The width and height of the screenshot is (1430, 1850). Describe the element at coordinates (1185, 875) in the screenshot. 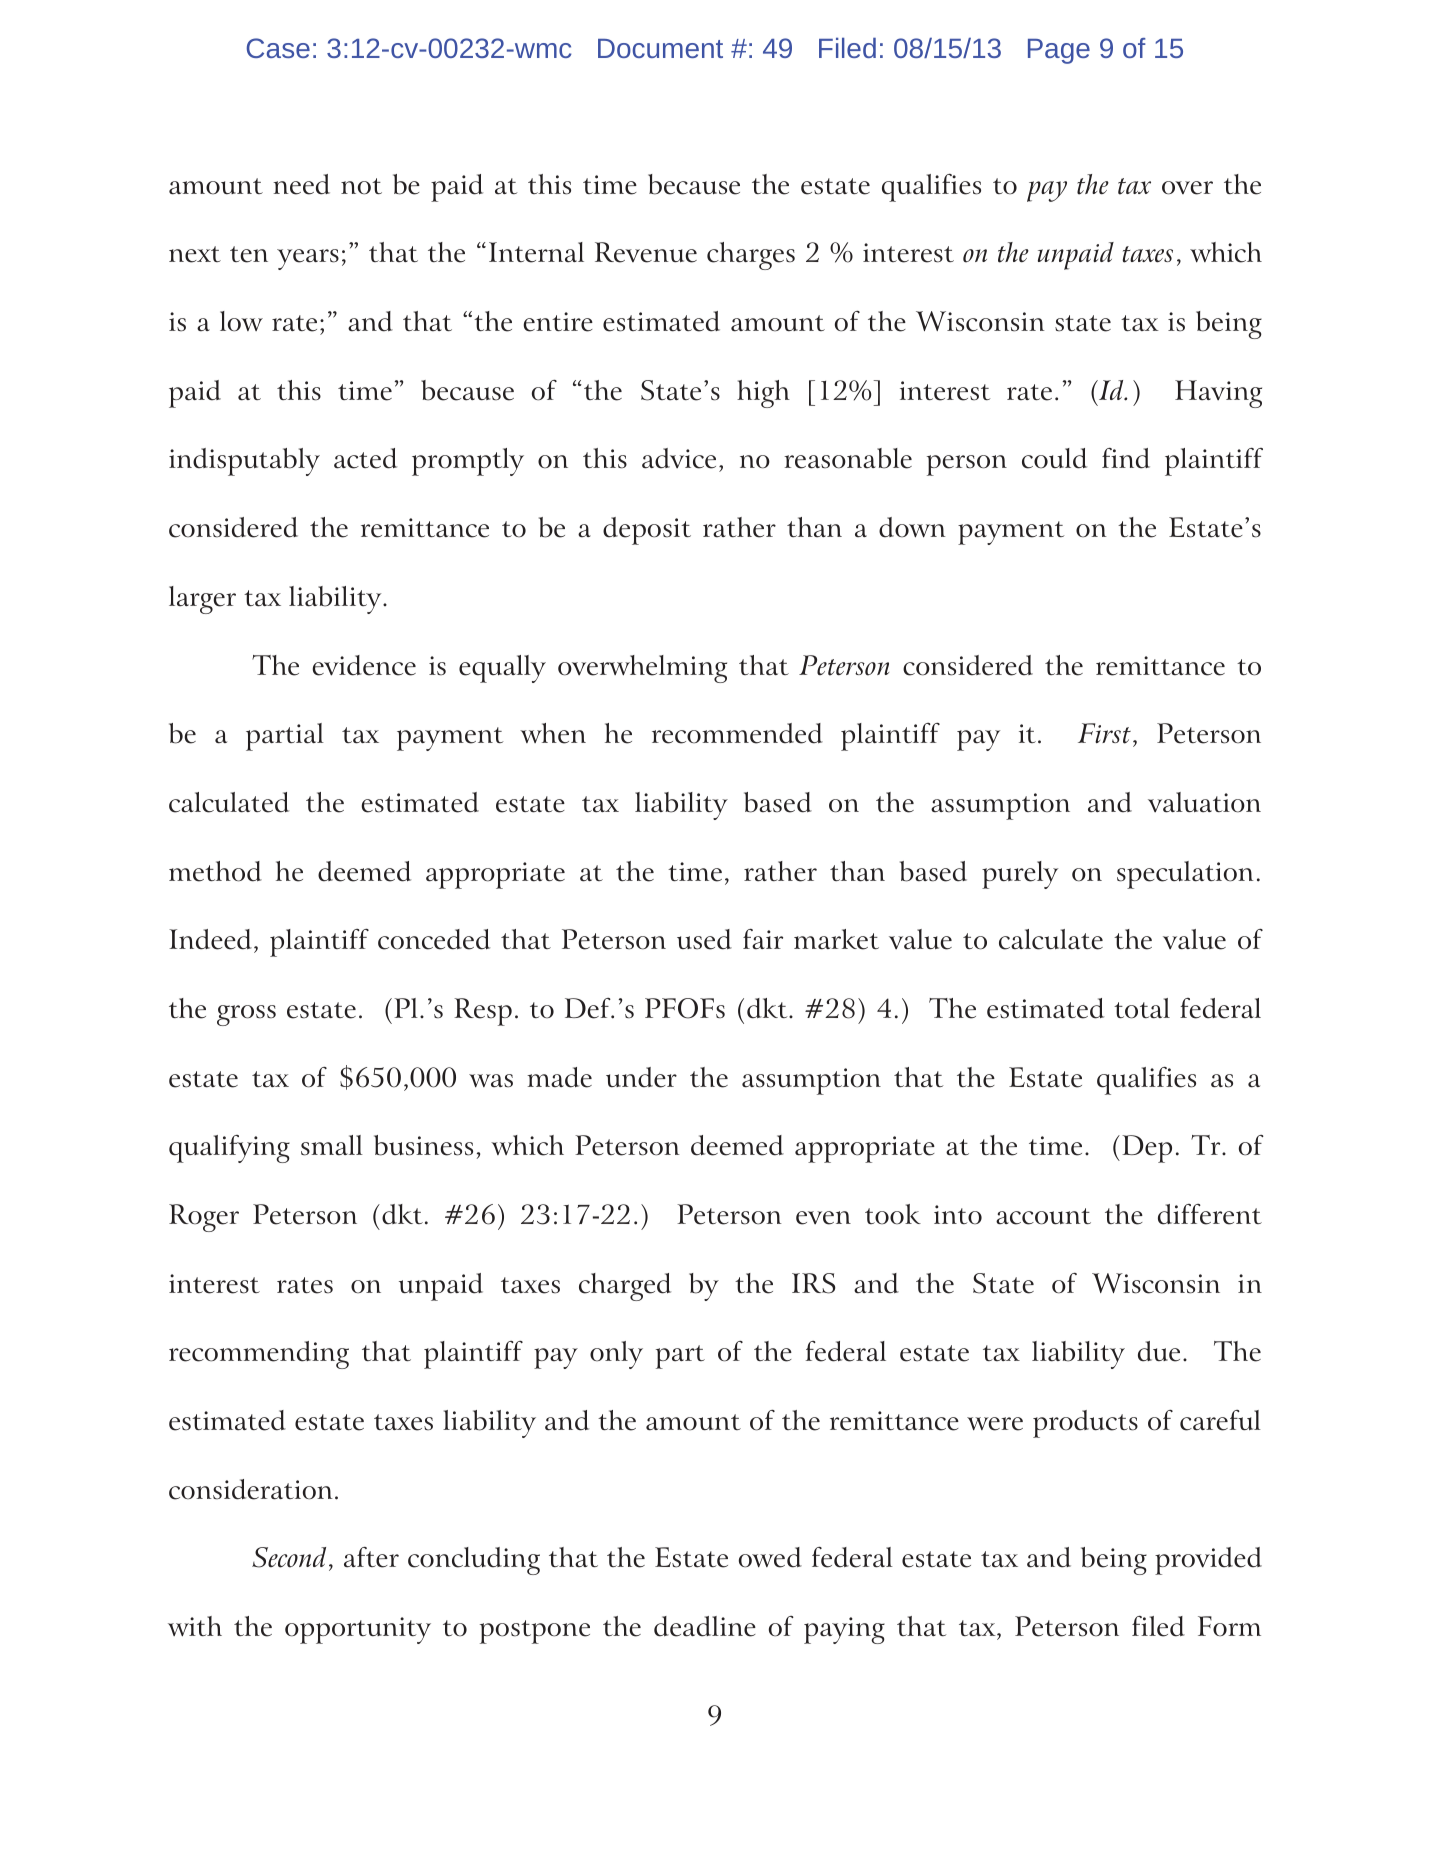

I see `speculation` at that location.
